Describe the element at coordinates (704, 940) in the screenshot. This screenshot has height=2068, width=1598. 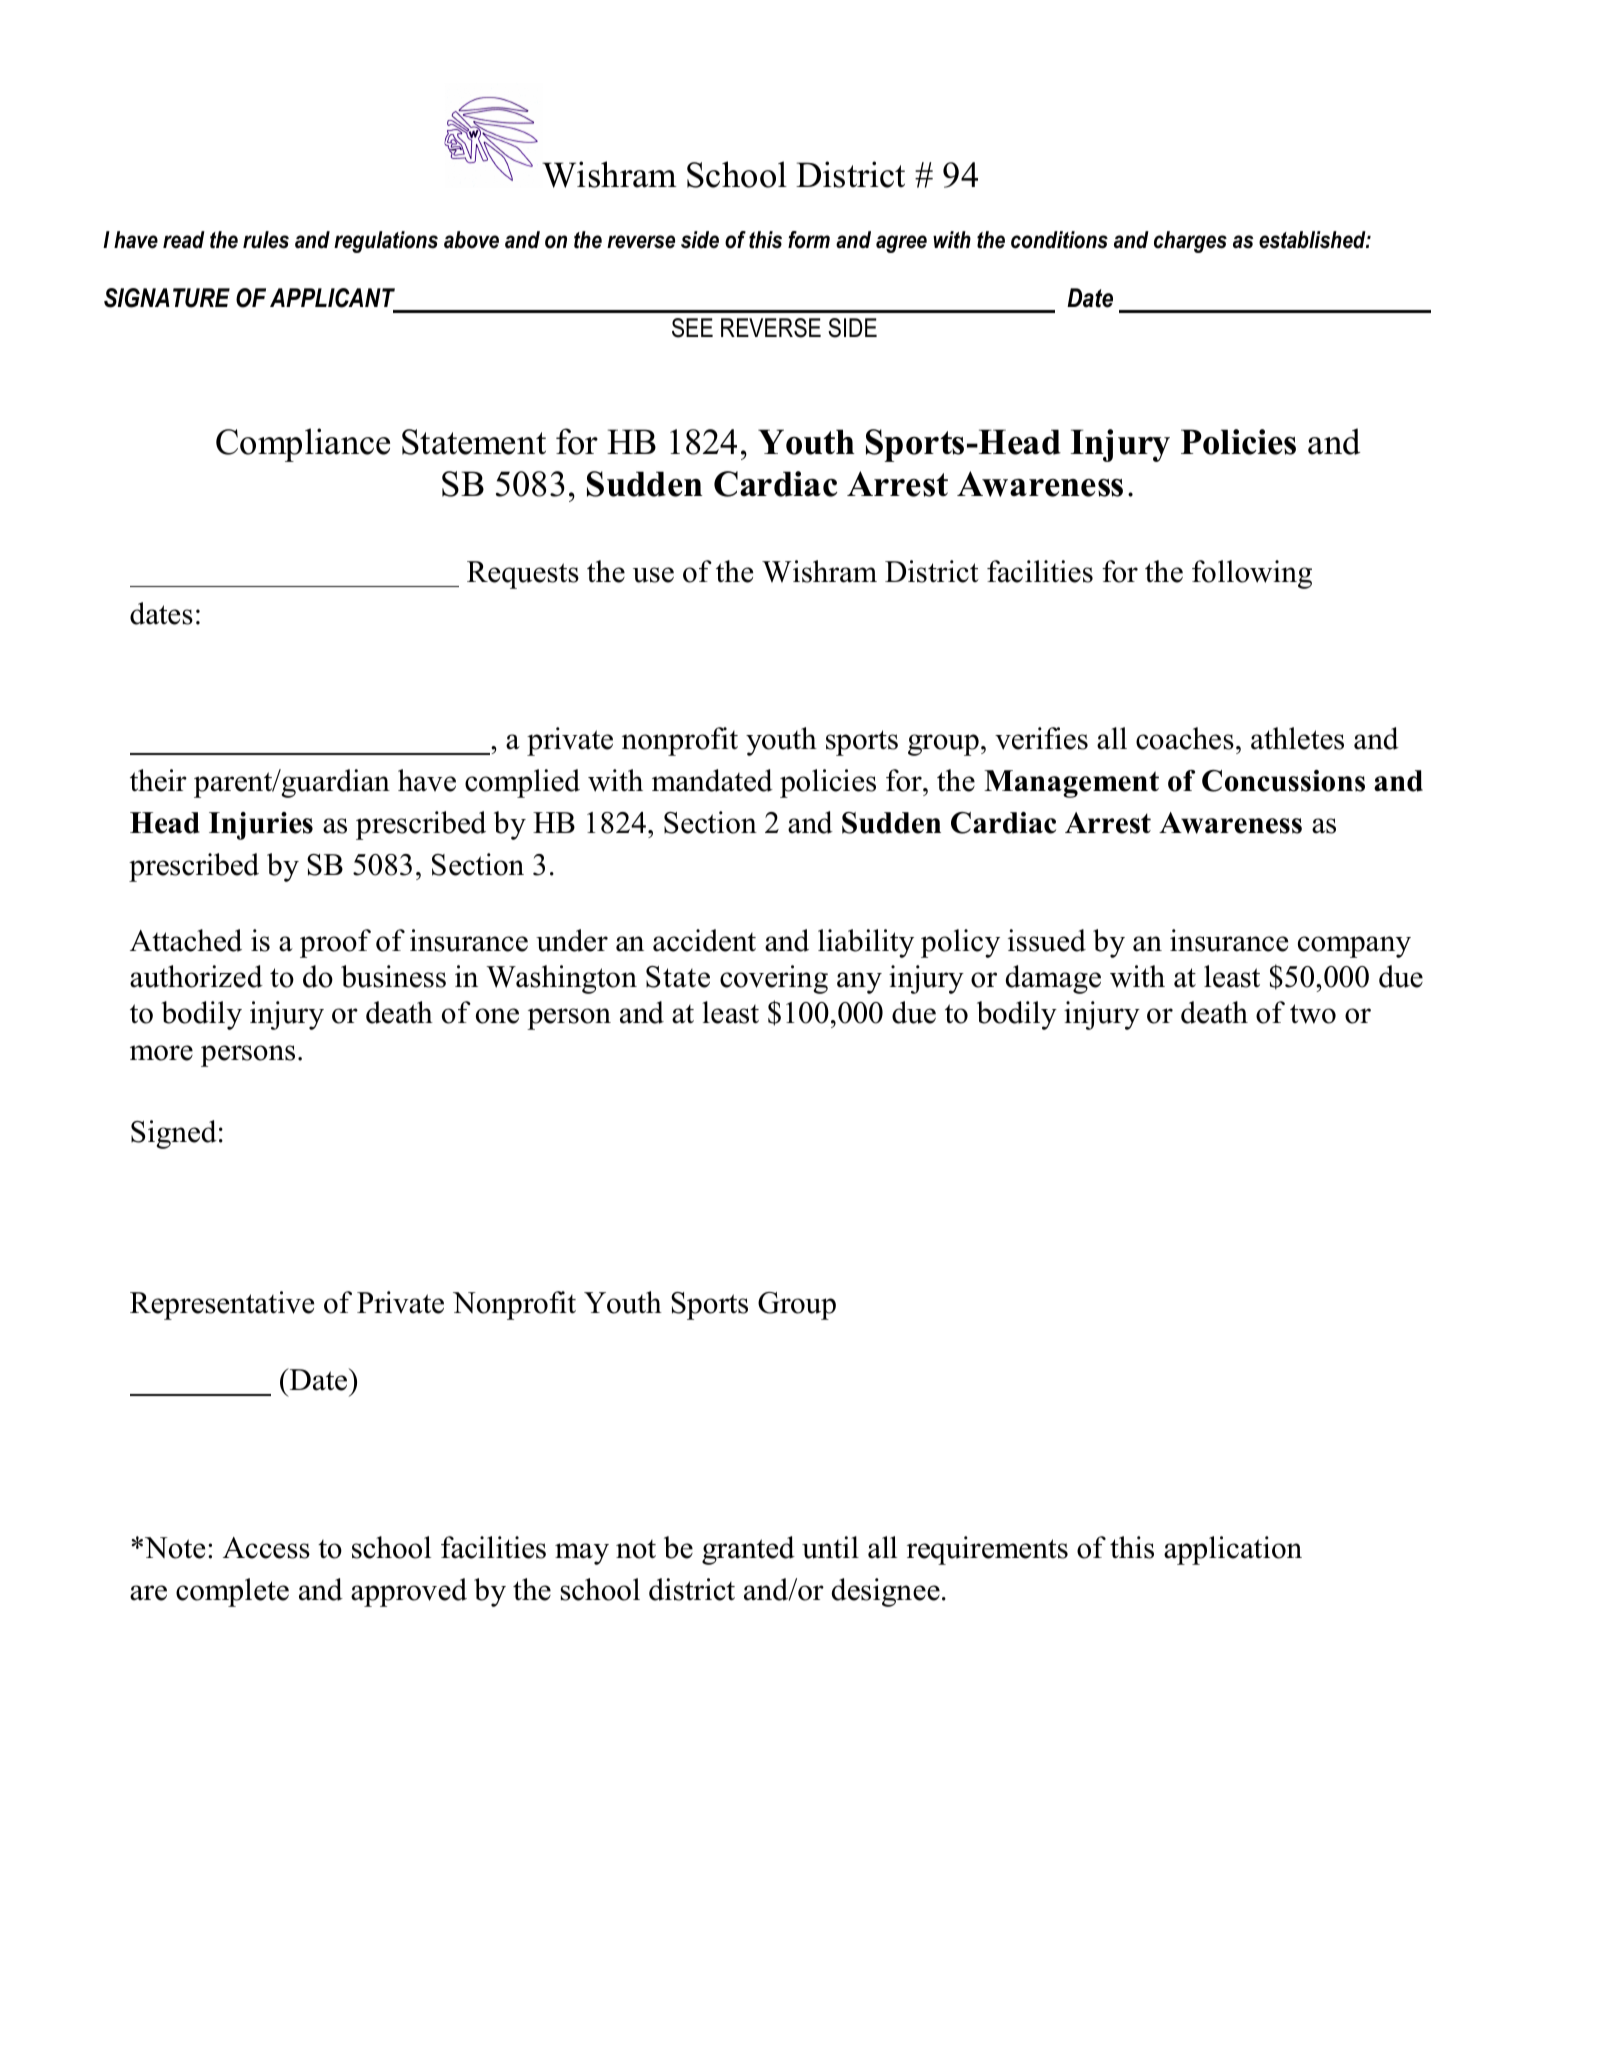
I see `accident` at that location.
